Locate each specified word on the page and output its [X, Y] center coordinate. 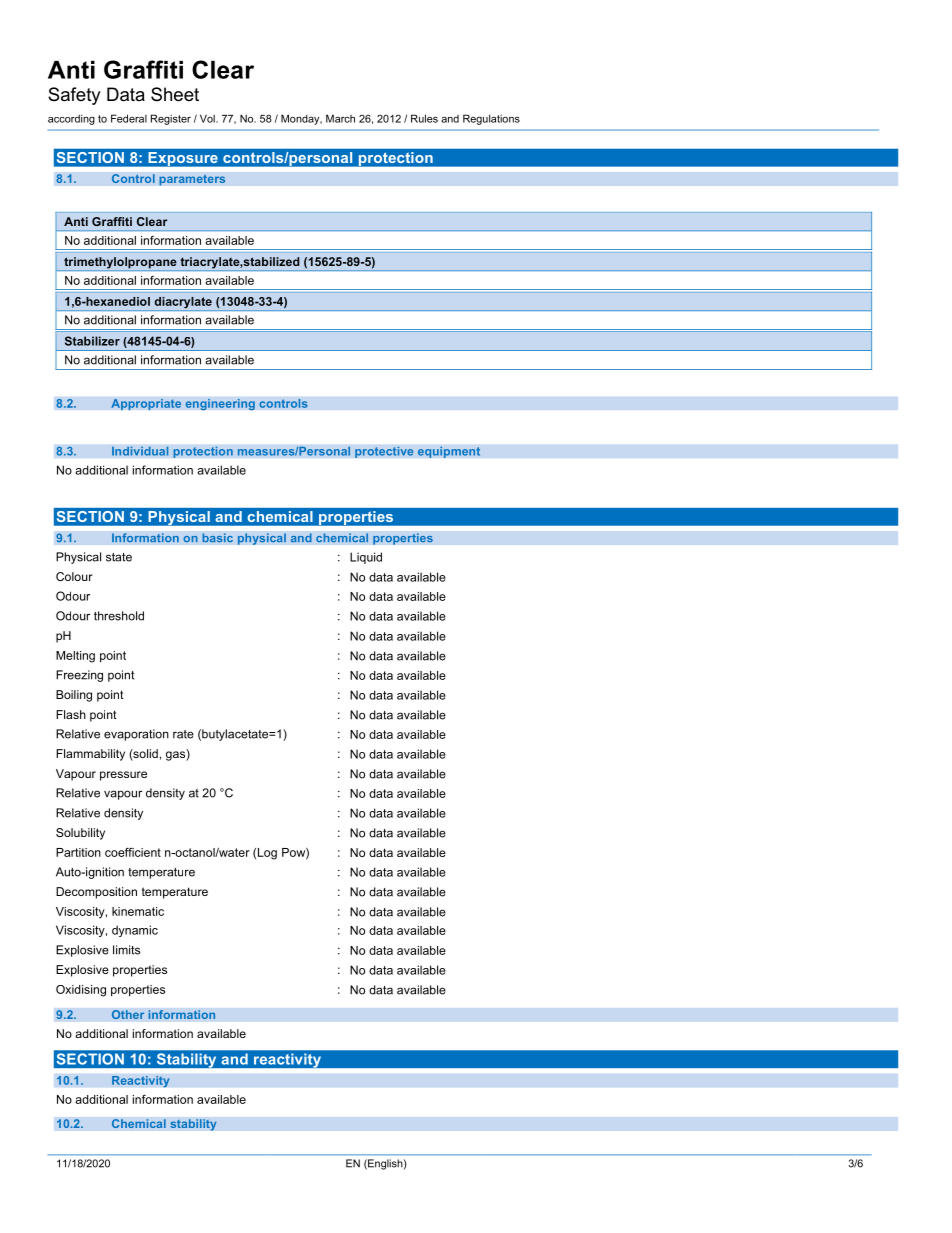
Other [128, 1015]
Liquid [366, 558]
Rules [424, 118]
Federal [129, 118]
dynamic [135, 931]
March [340, 118]
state [119, 557]
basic [217, 538]
